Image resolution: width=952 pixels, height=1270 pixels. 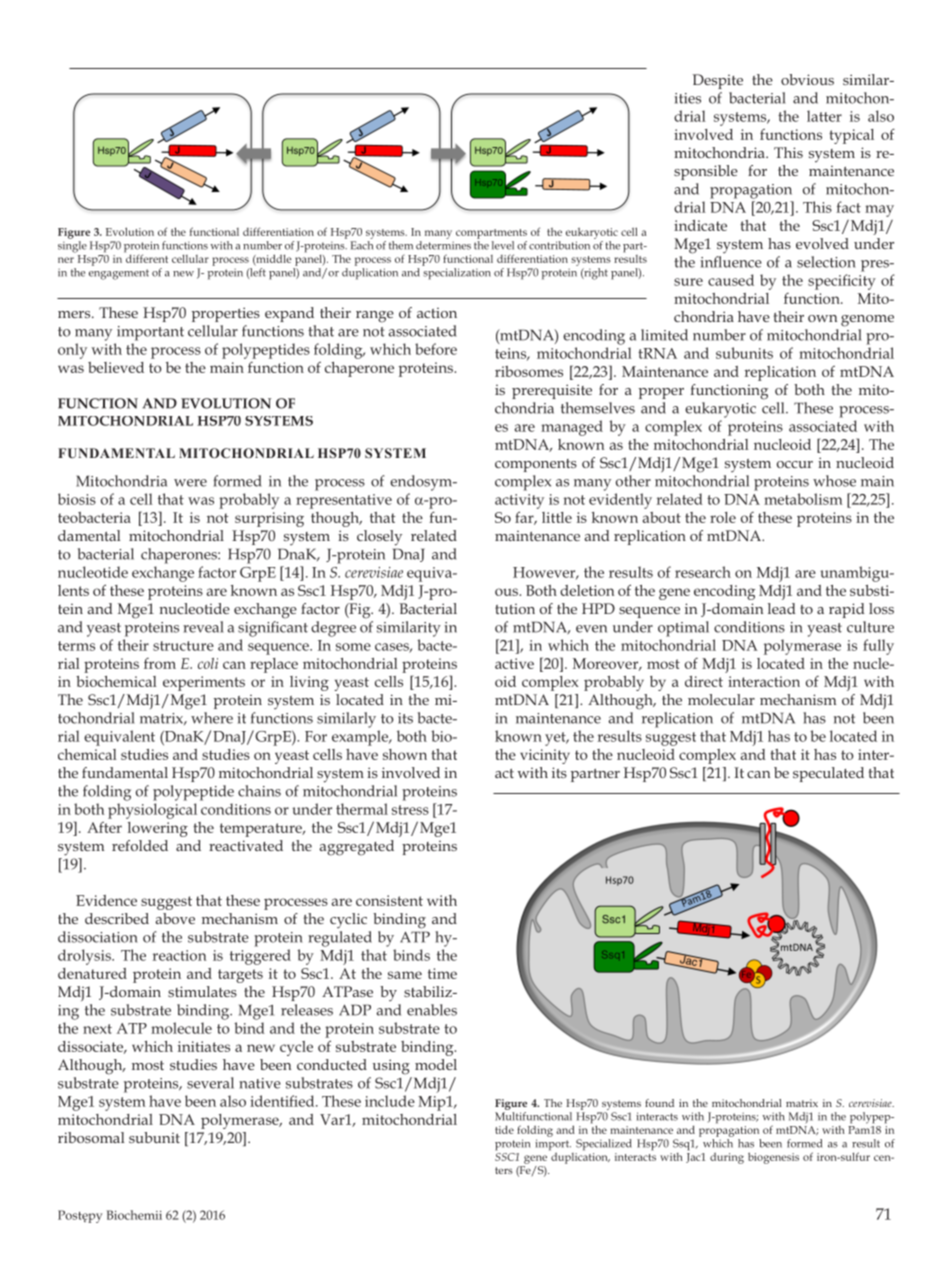 What do you see at coordinates (867, 321) in the image?
I see `genome` at bounding box center [867, 321].
